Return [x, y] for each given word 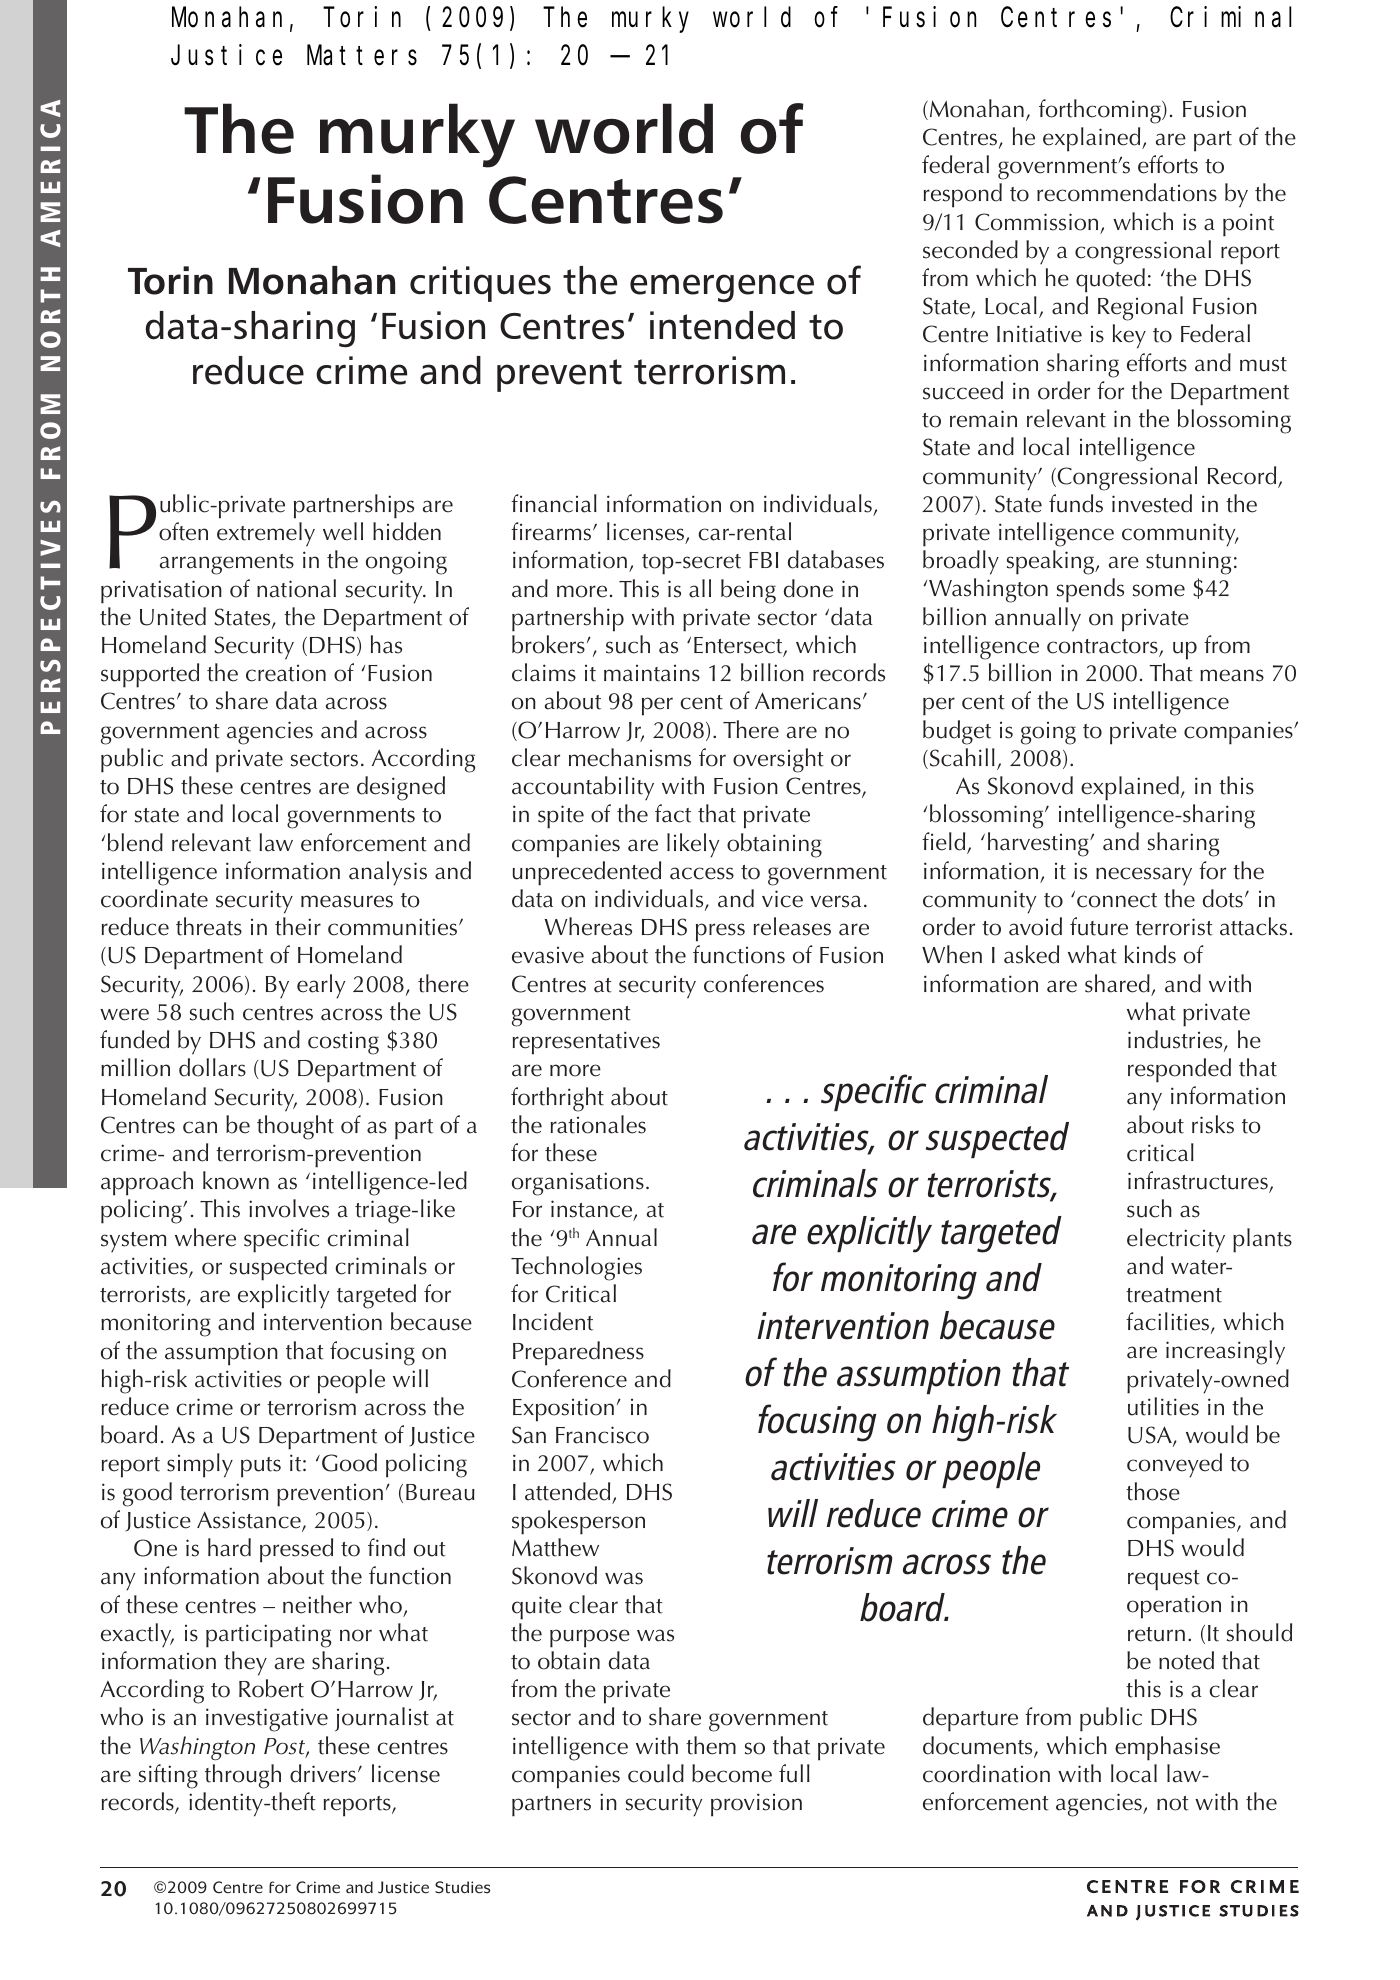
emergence [722, 288]
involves [289, 1208]
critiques [480, 284]
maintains [652, 673]
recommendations [1127, 192]
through [243, 1776]
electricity [1176, 1240]
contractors [1103, 647]
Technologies [576, 1268]
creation [286, 673]
